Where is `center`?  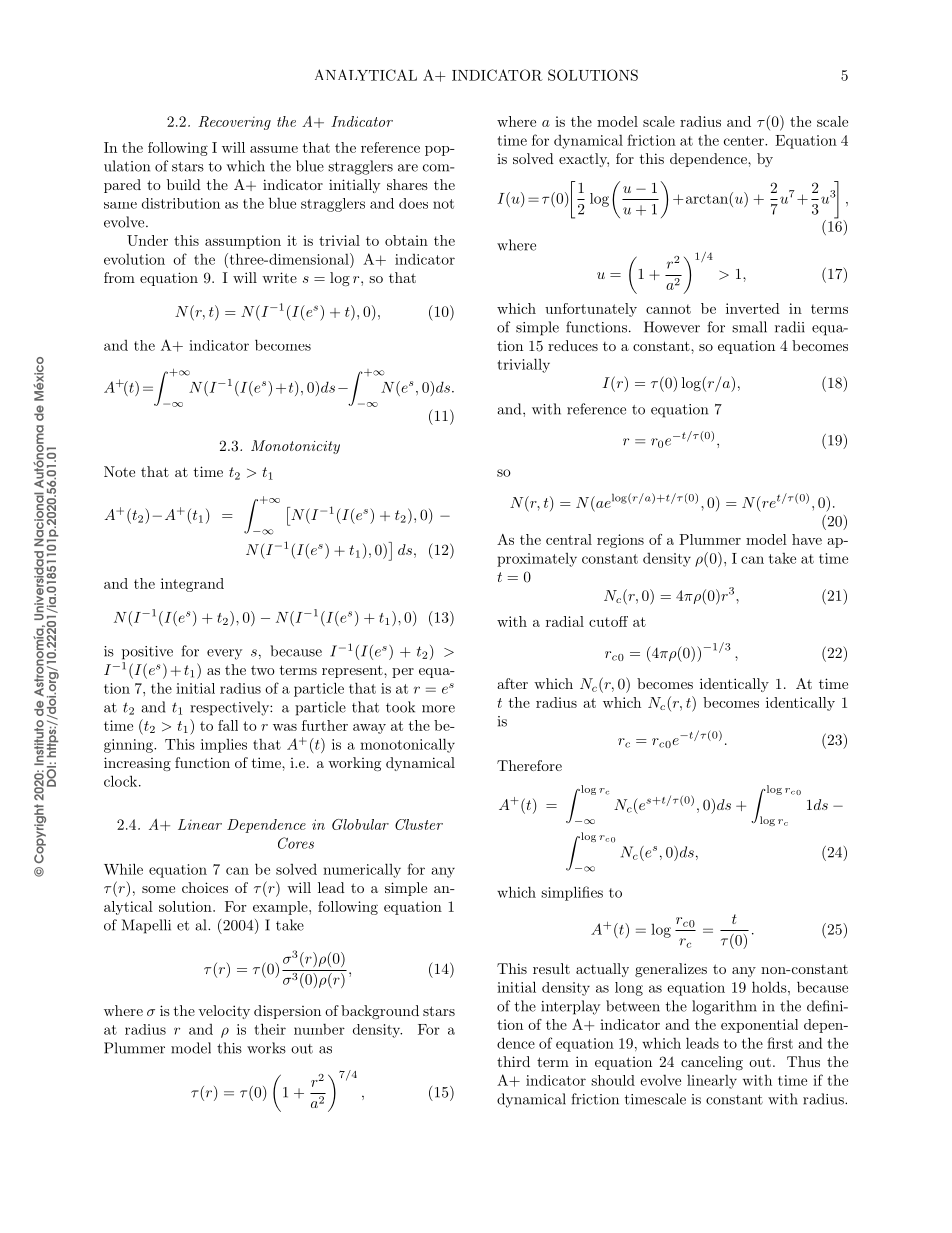 center is located at coordinates (745, 141).
